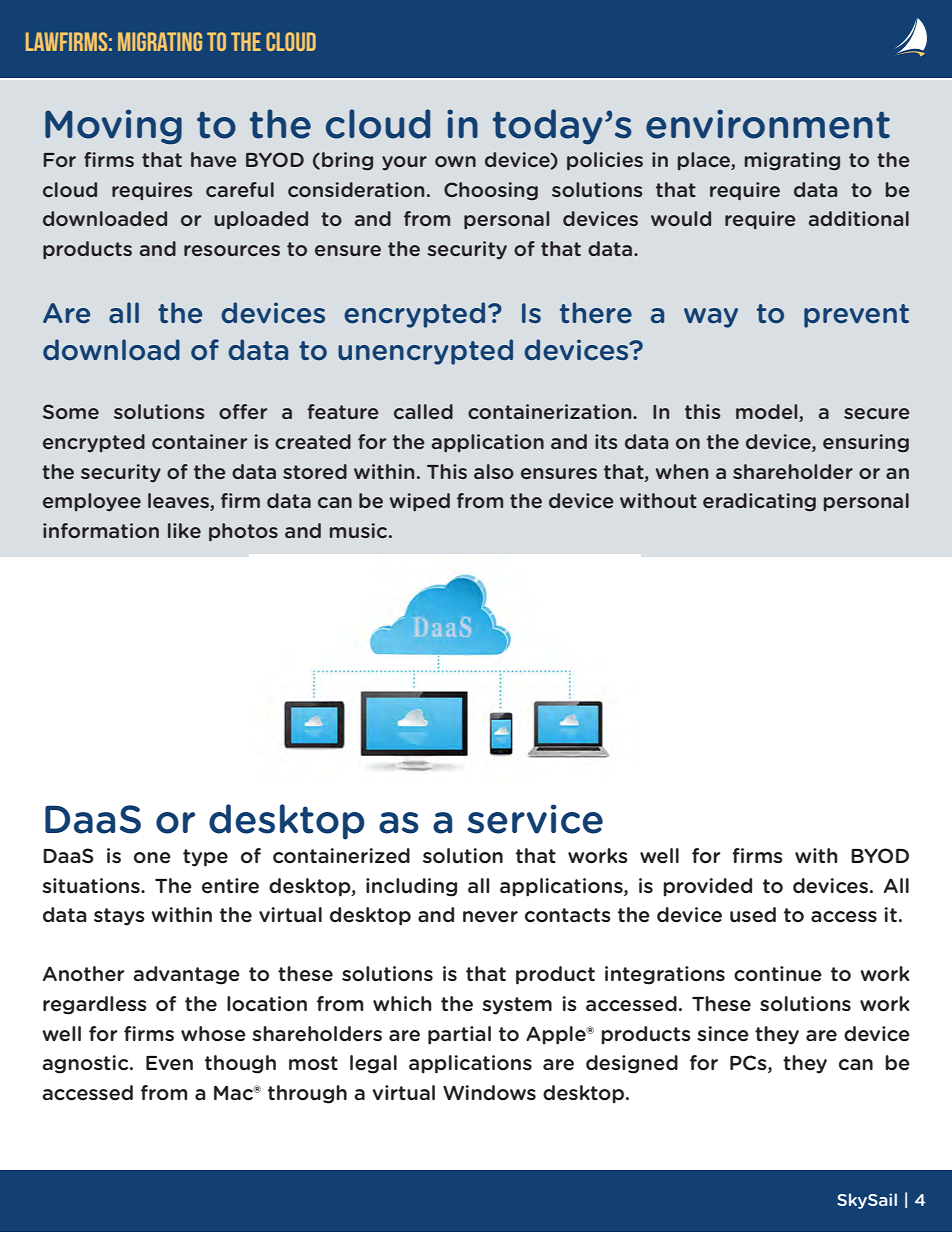 This image has height=1233, width=952. I want to click on service, so click(535, 819).
